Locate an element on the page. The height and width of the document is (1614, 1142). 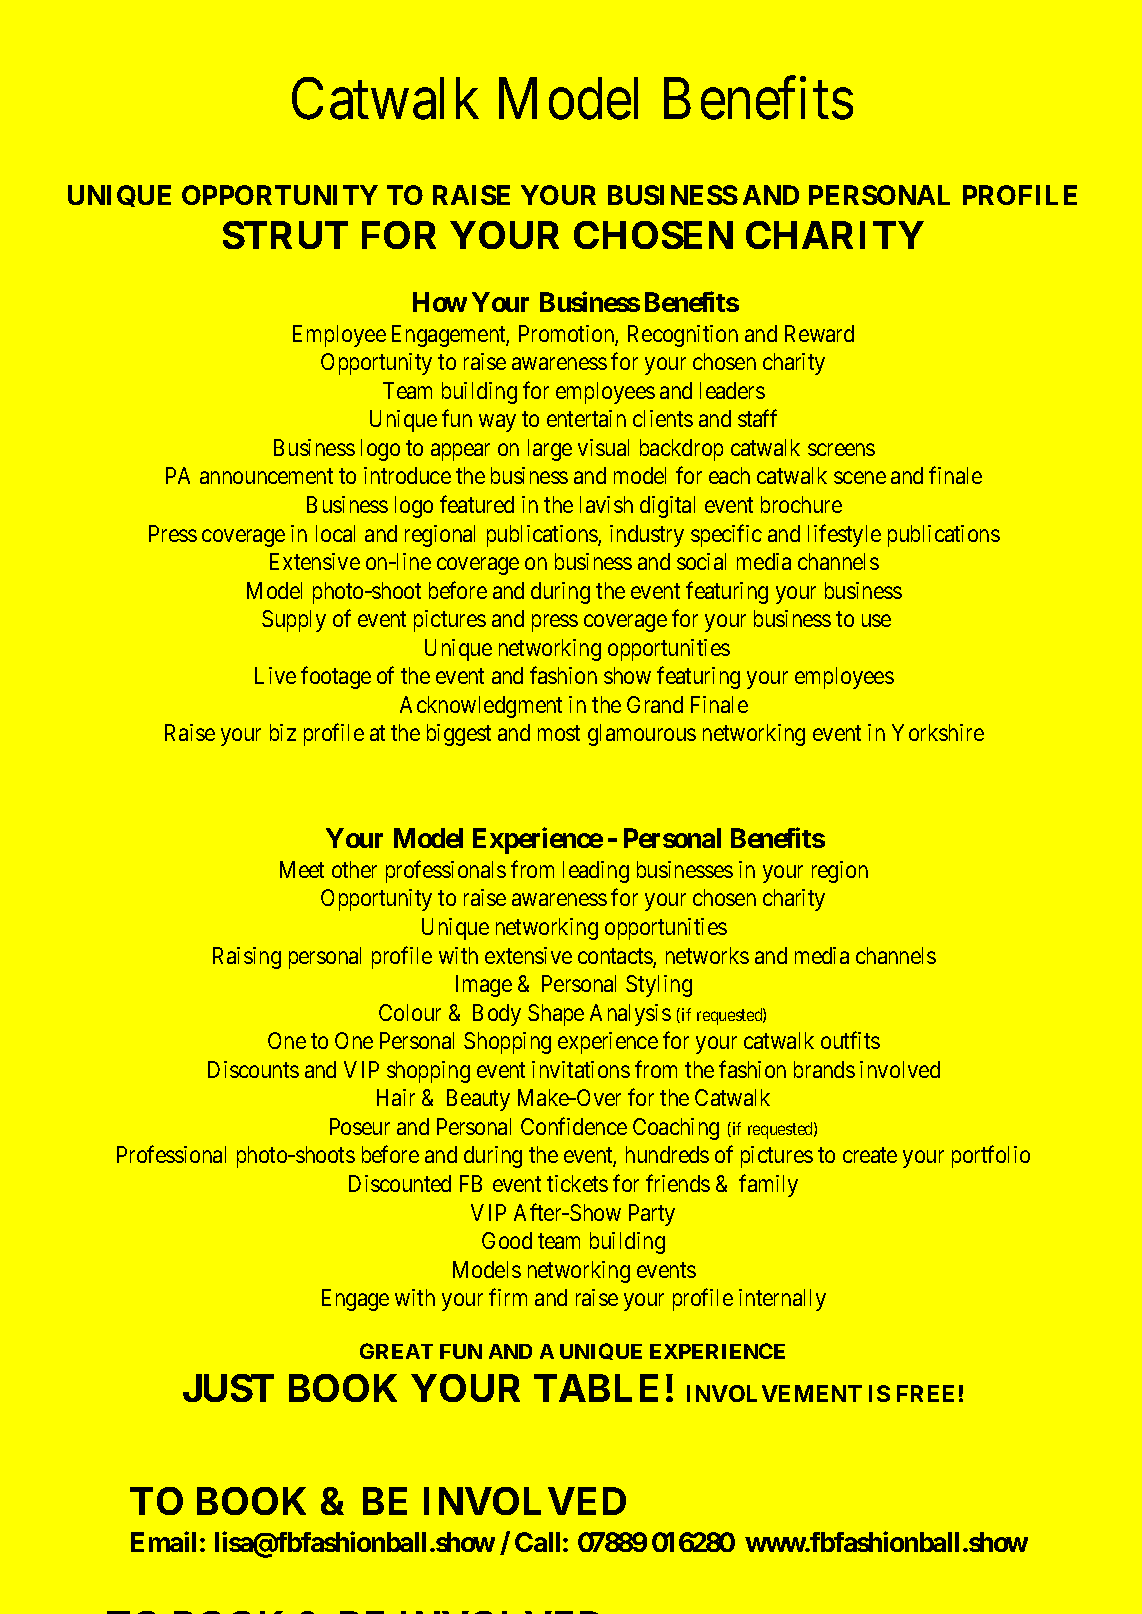
Live is located at coordinates (275, 675).
